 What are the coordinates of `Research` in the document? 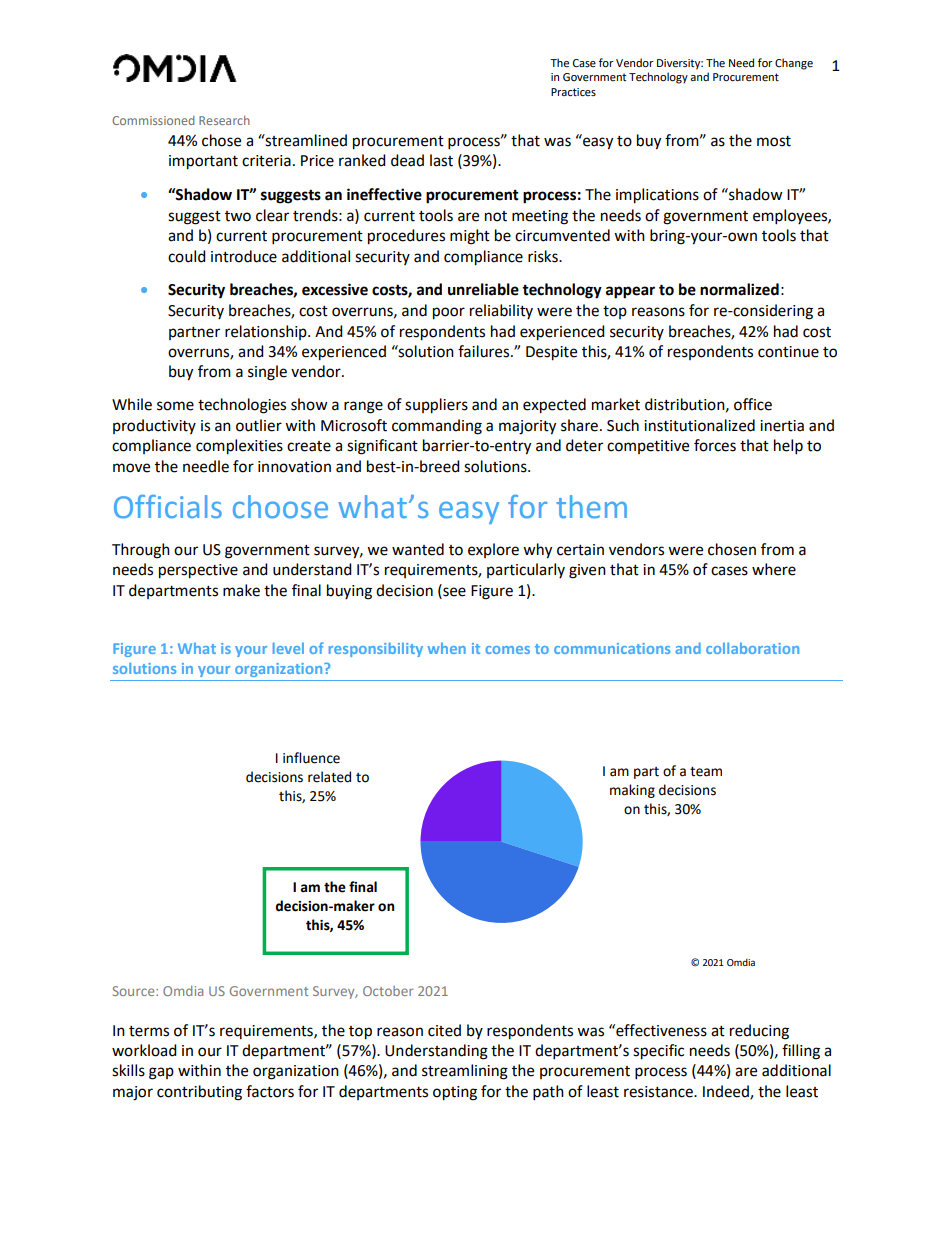 It's located at (224, 120).
